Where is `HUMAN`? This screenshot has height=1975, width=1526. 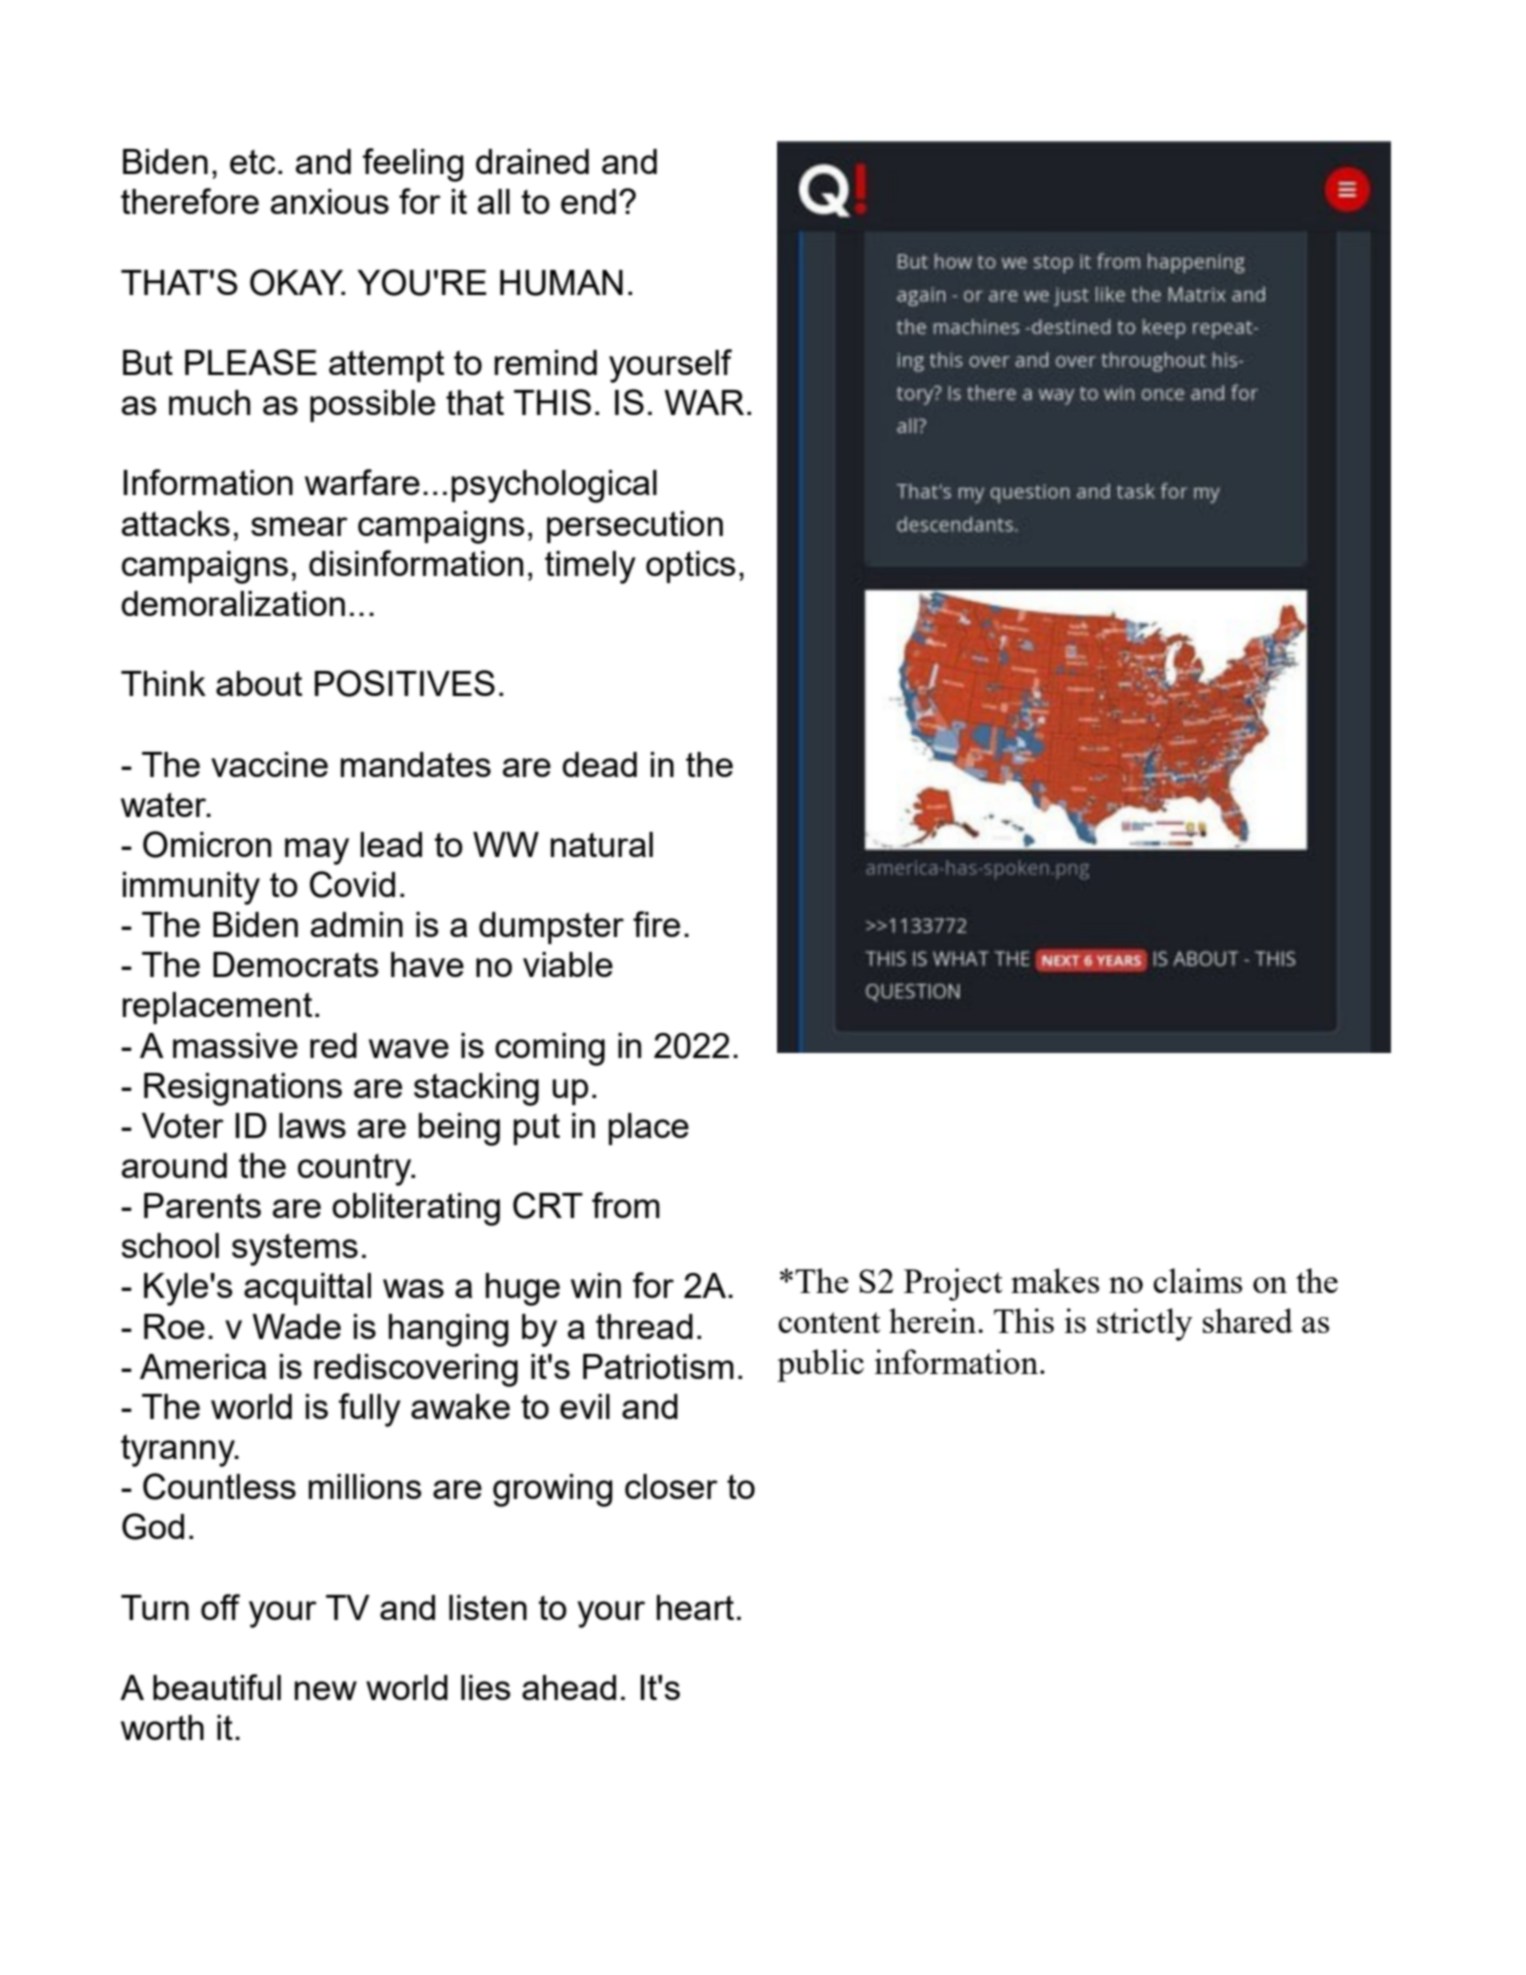
HUMAN is located at coordinates (561, 283).
